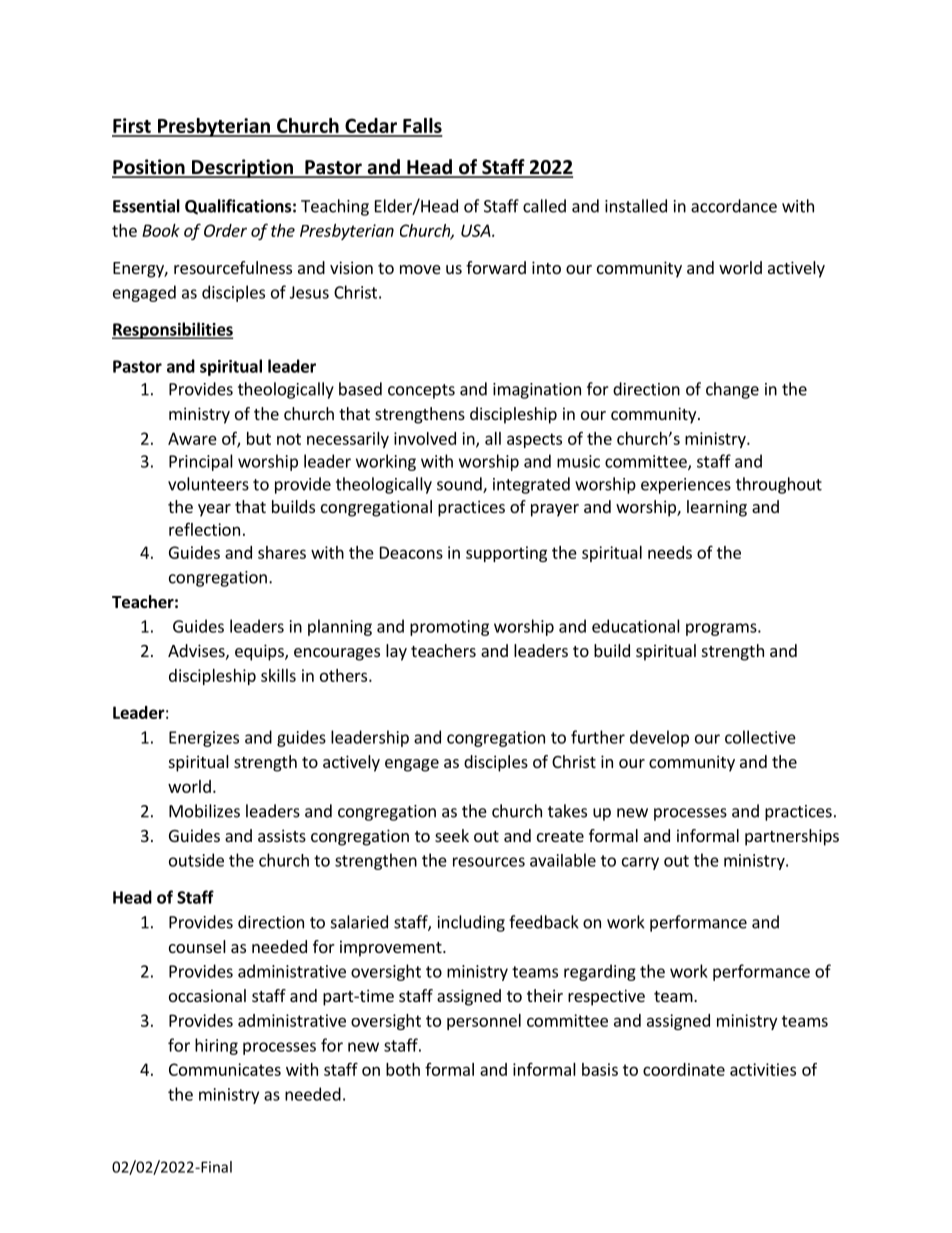 This screenshot has height=1233, width=952. What do you see at coordinates (260, 652) in the screenshot?
I see `equips` at bounding box center [260, 652].
